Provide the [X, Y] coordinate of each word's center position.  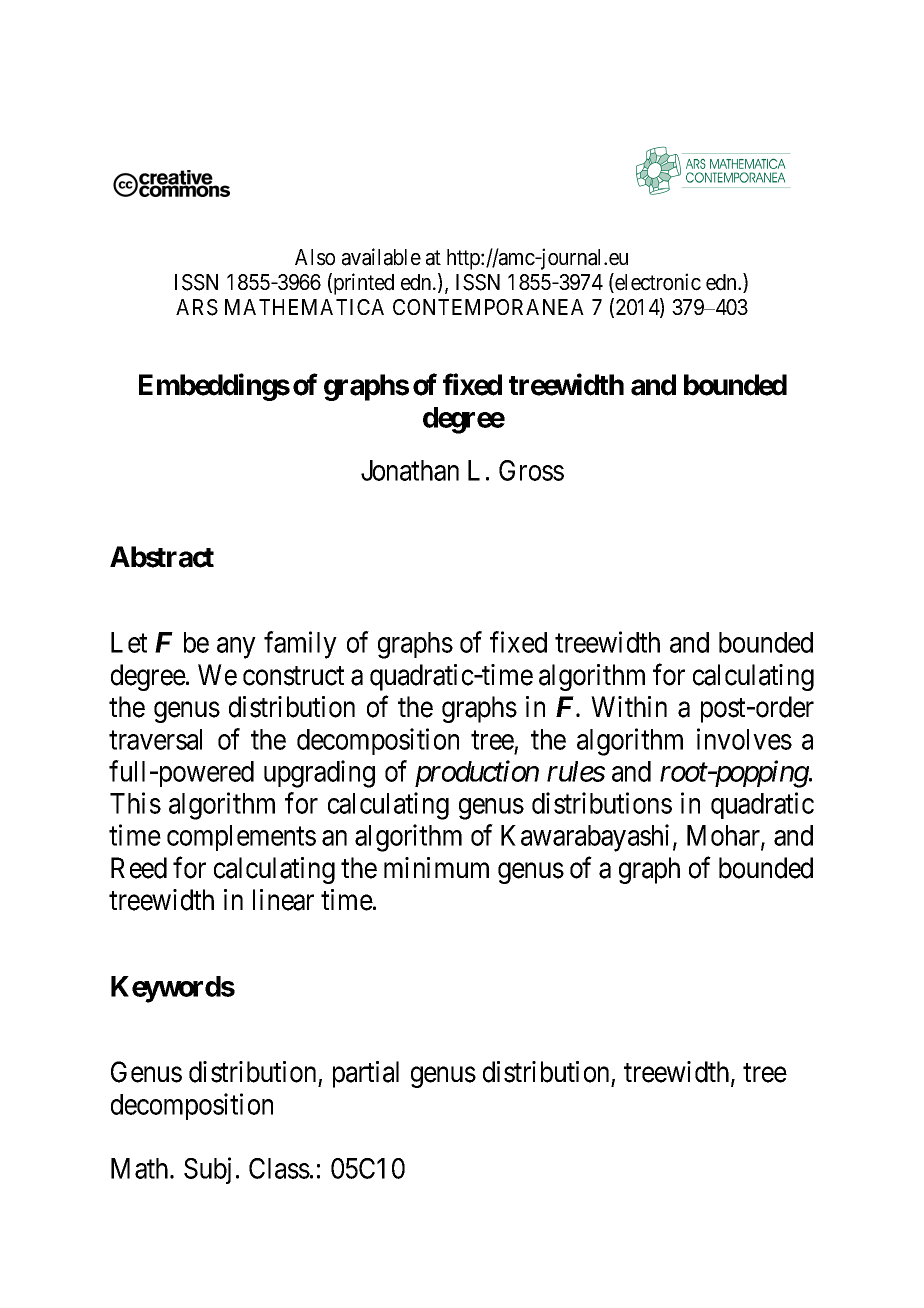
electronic [657, 283]
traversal [155, 739]
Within [629, 706]
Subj [207, 1170]
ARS [197, 307]
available [381, 257]
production [477, 773]
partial [366, 1074]
